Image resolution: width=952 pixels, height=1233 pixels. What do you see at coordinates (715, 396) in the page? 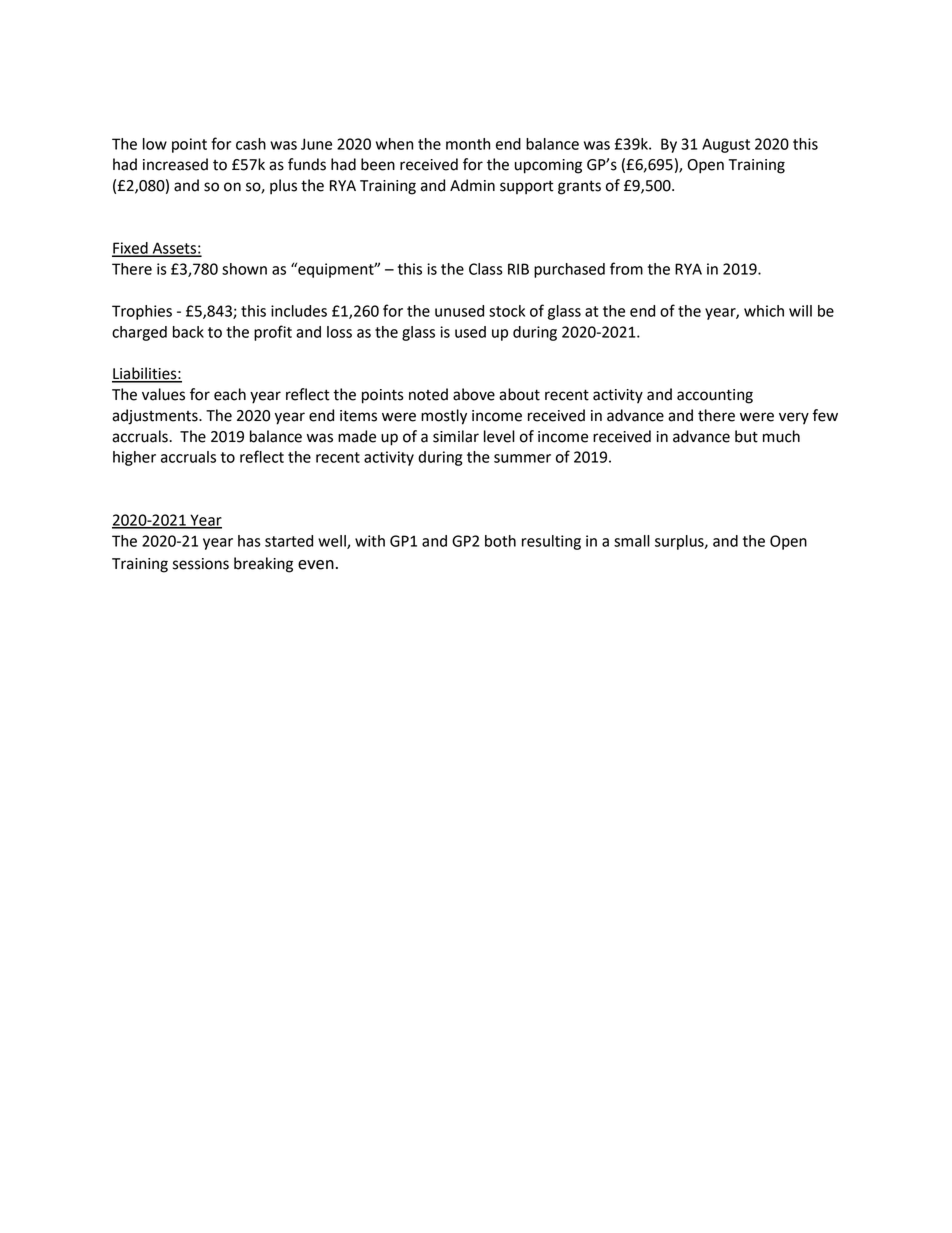
I see `accounting` at bounding box center [715, 396].
